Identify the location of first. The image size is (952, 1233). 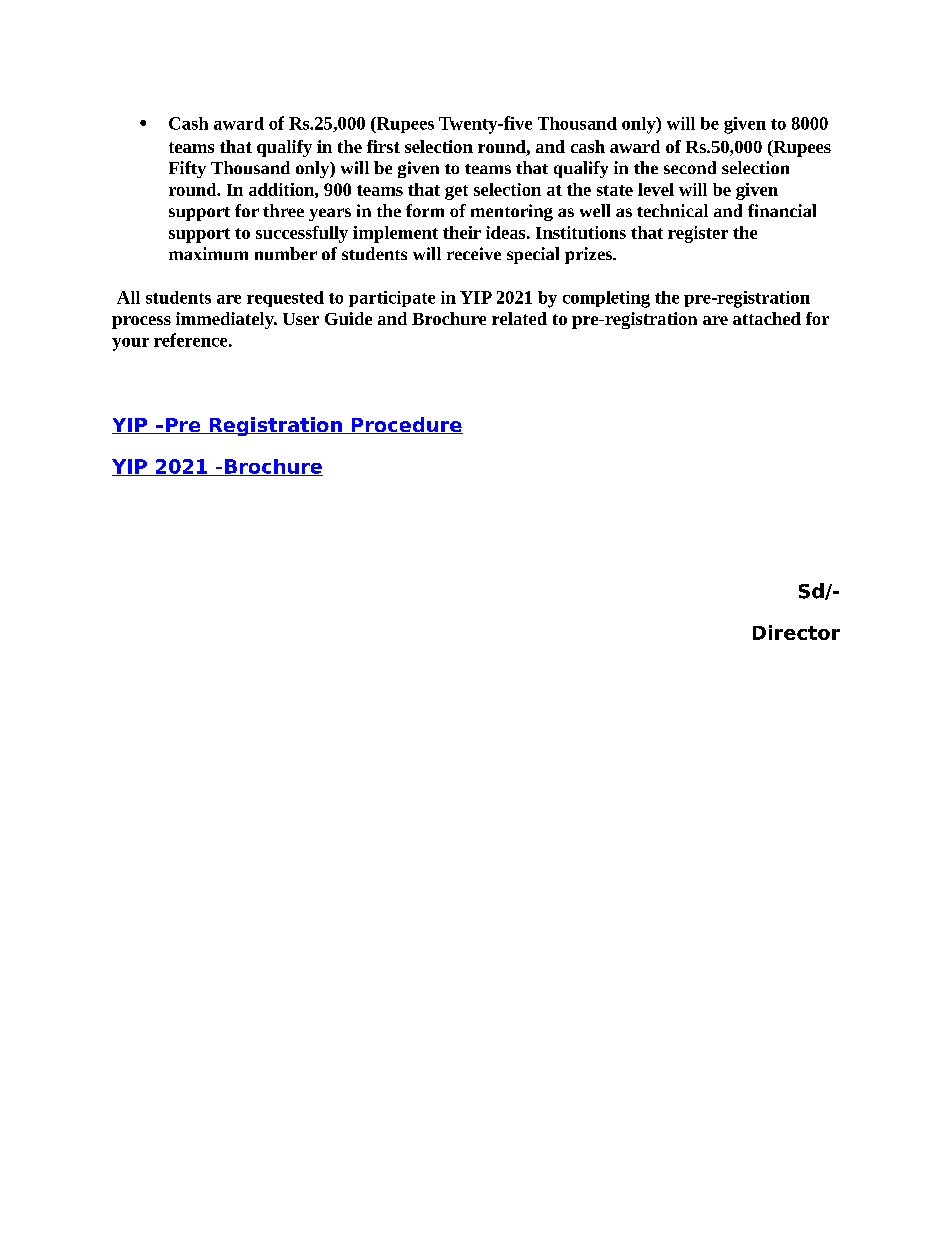
(383, 146).
